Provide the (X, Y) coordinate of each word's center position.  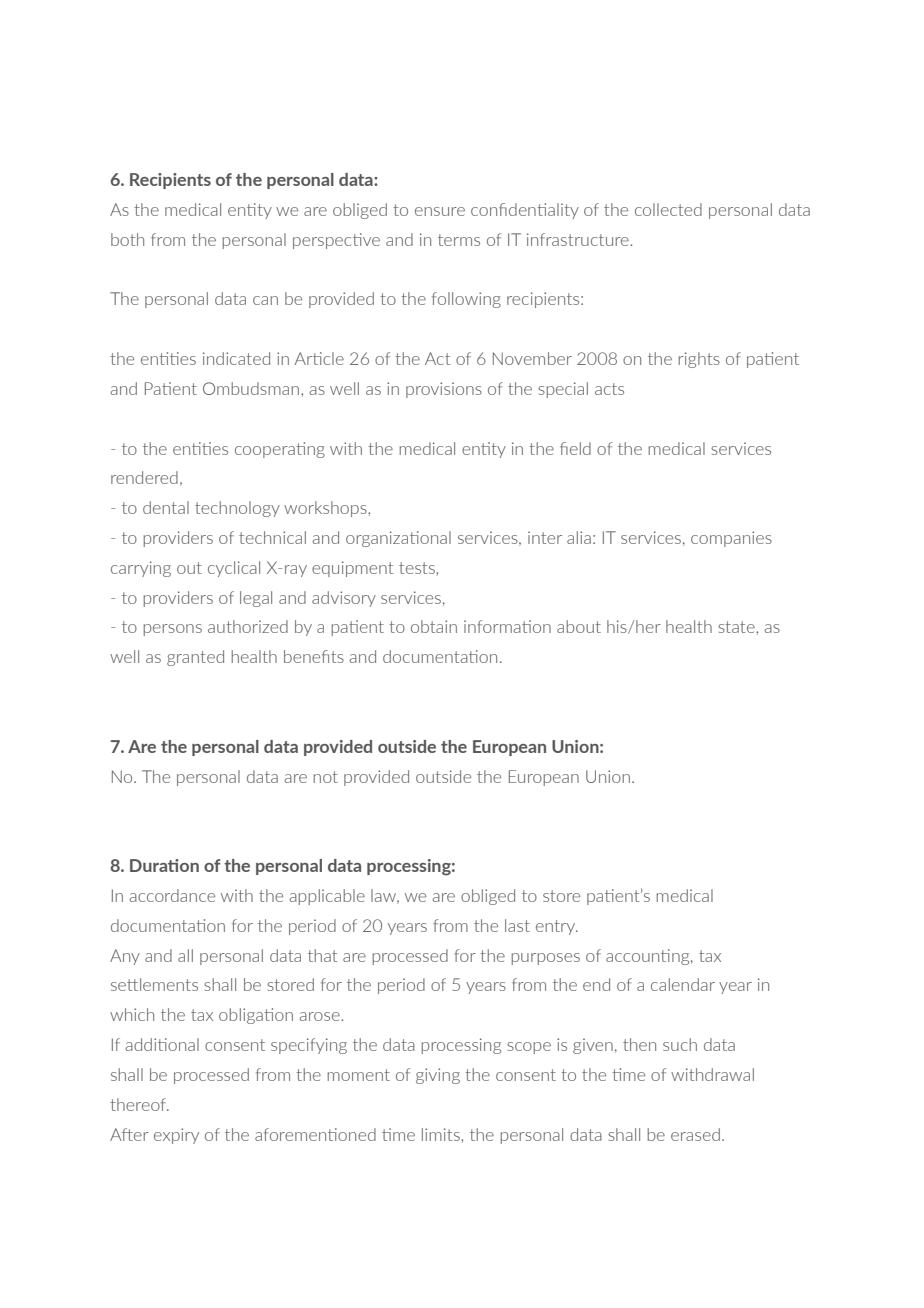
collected (668, 209)
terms (459, 240)
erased (695, 1134)
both (127, 239)
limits (442, 1134)
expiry (176, 1136)
